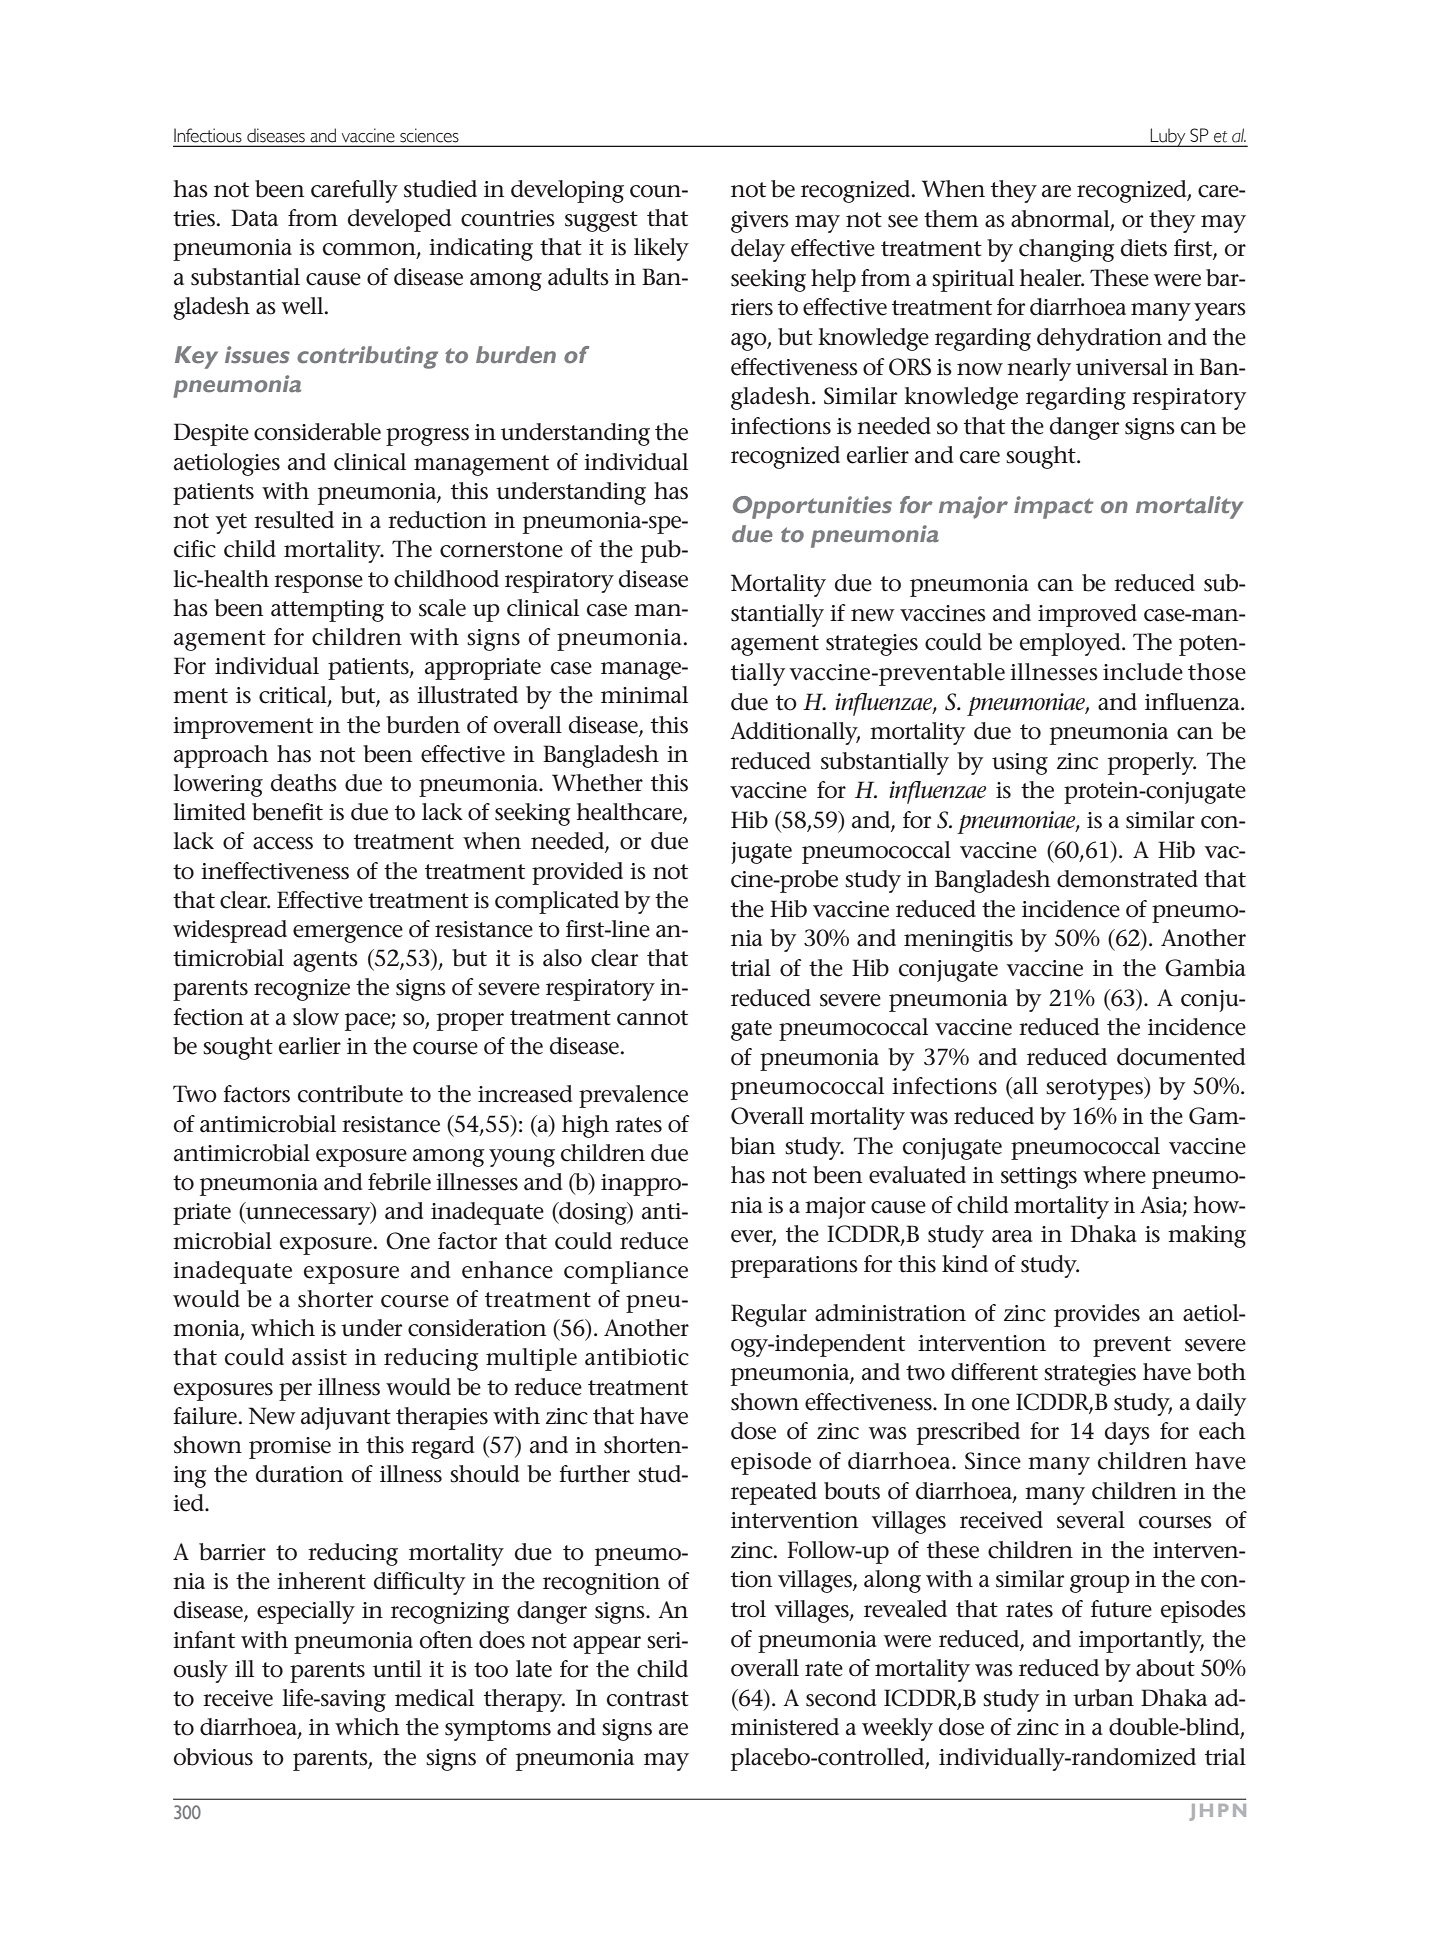  I want to click on improved, so click(1087, 615).
